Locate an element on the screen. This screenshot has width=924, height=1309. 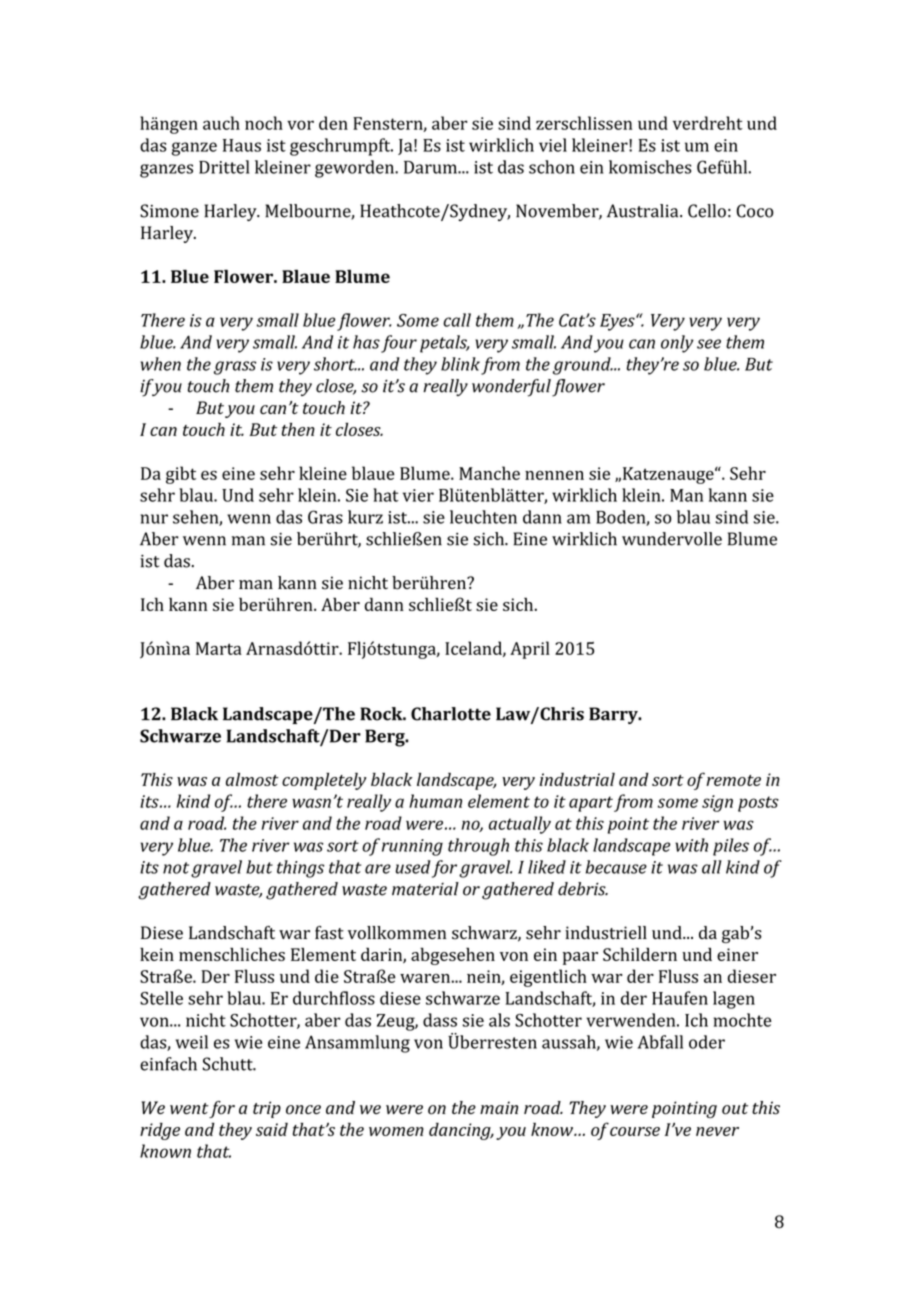
went is located at coordinates (189, 1109).
